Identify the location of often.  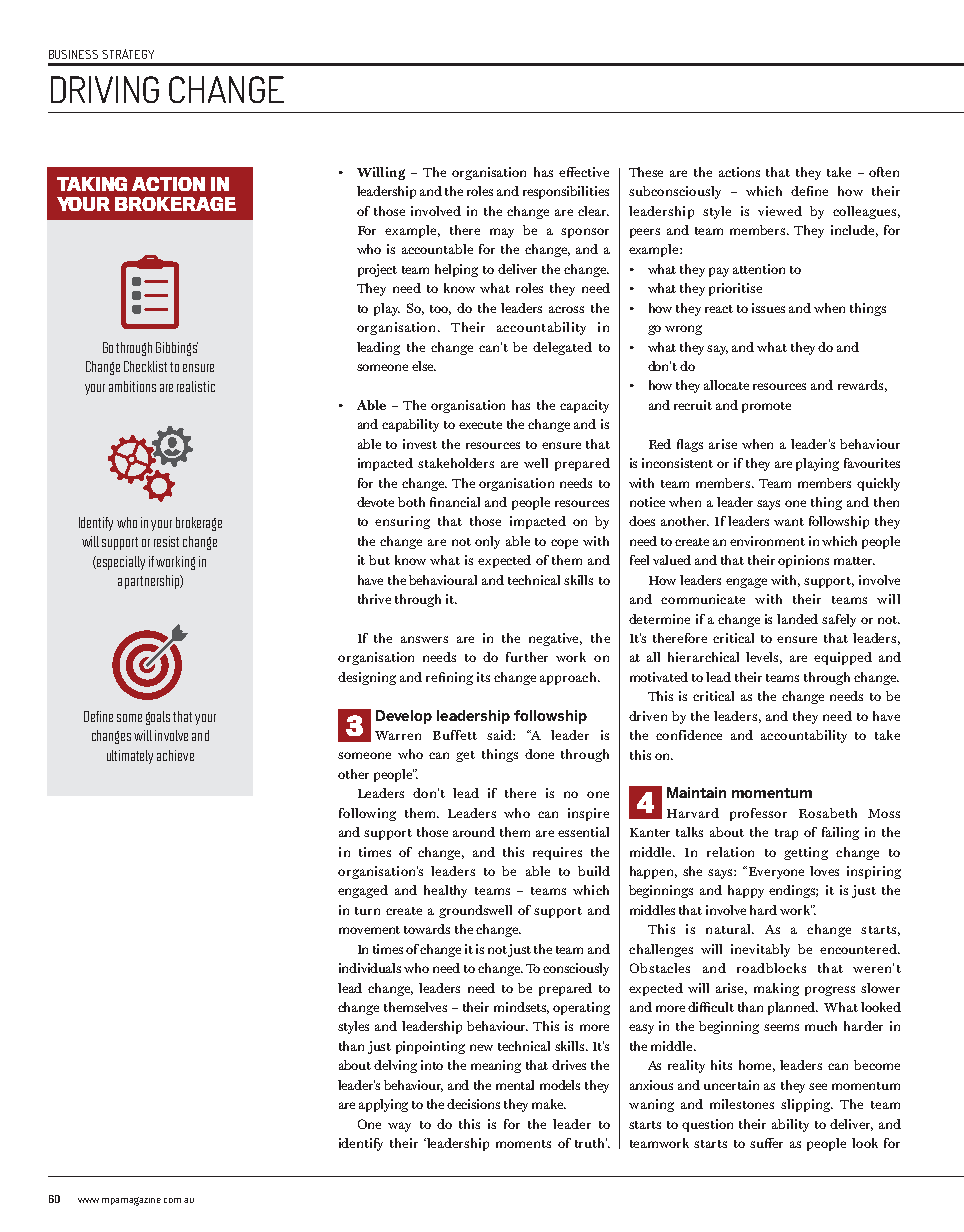
(884, 172).
